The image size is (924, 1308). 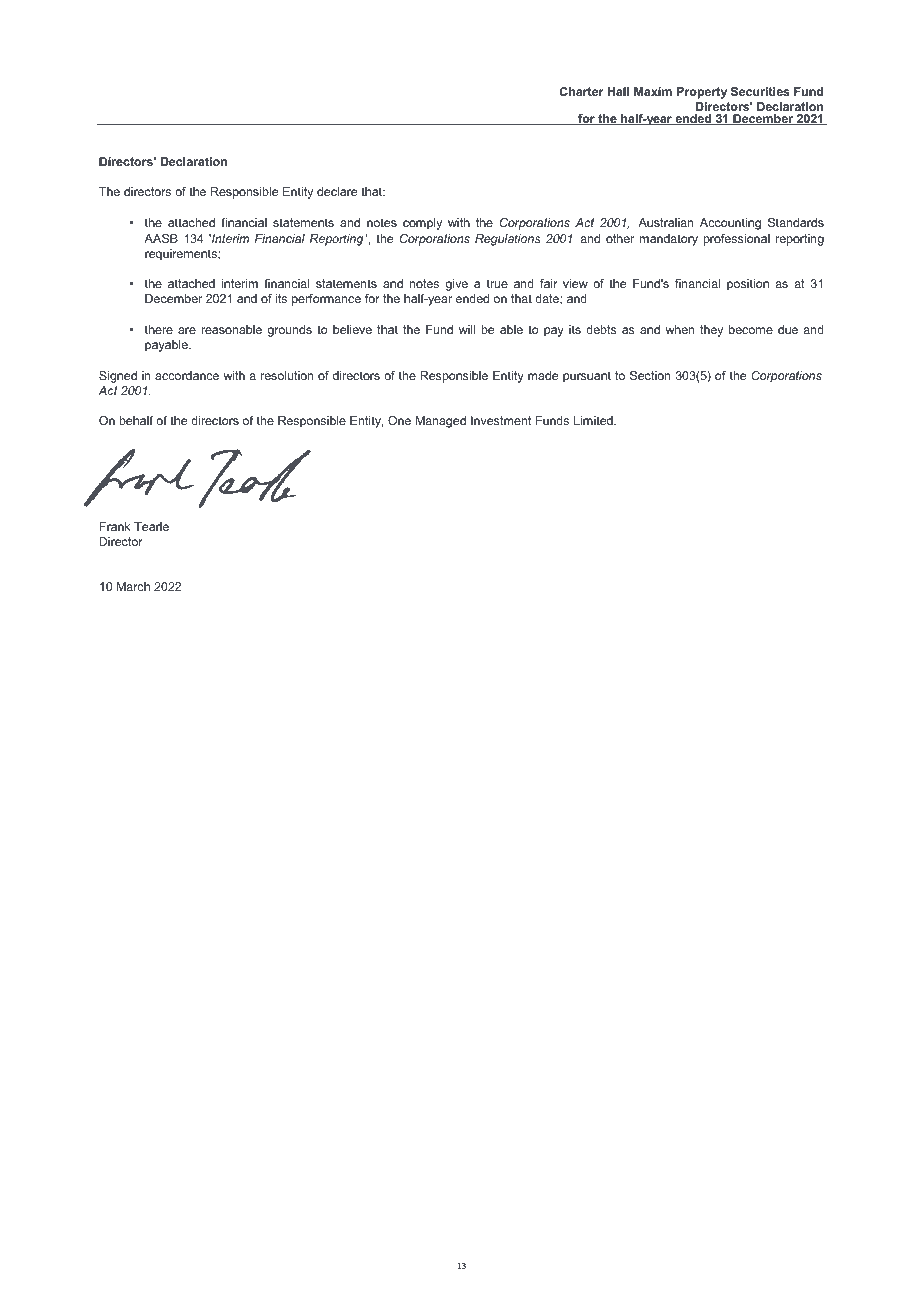 What do you see at coordinates (159, 329) in the screenshot?
I see `there` at bounding box center [159, 329].
